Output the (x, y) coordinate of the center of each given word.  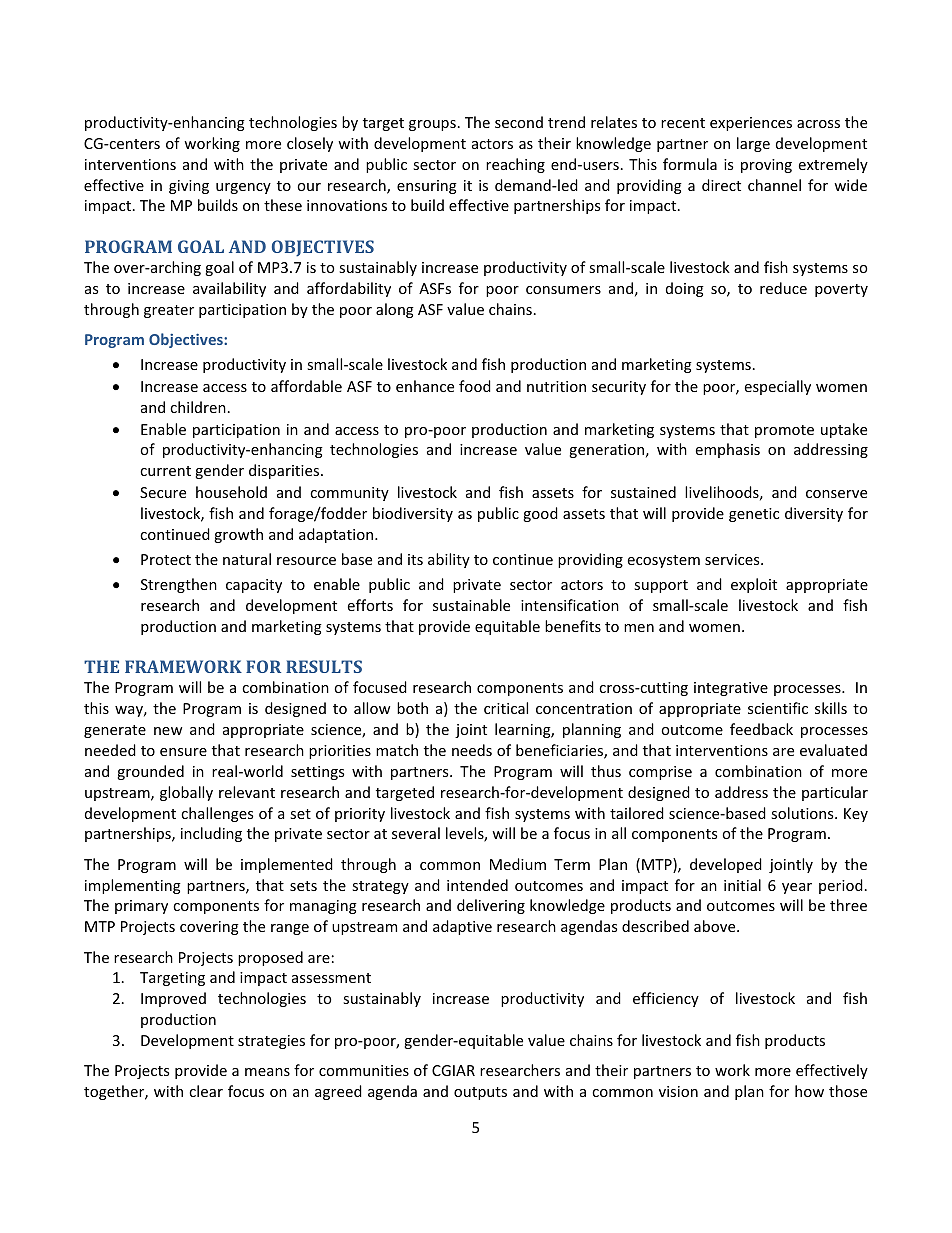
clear (206, 1091)
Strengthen (179, 585)
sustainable (471, 605)
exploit (754, 585)
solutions (803, 813)
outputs (480, 1093)
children (198, 407)
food (475, 386)
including (211, 834)
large (753, 144)
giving (189, 187)
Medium (518, 864)
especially (778, 387)
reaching (515, 165)
